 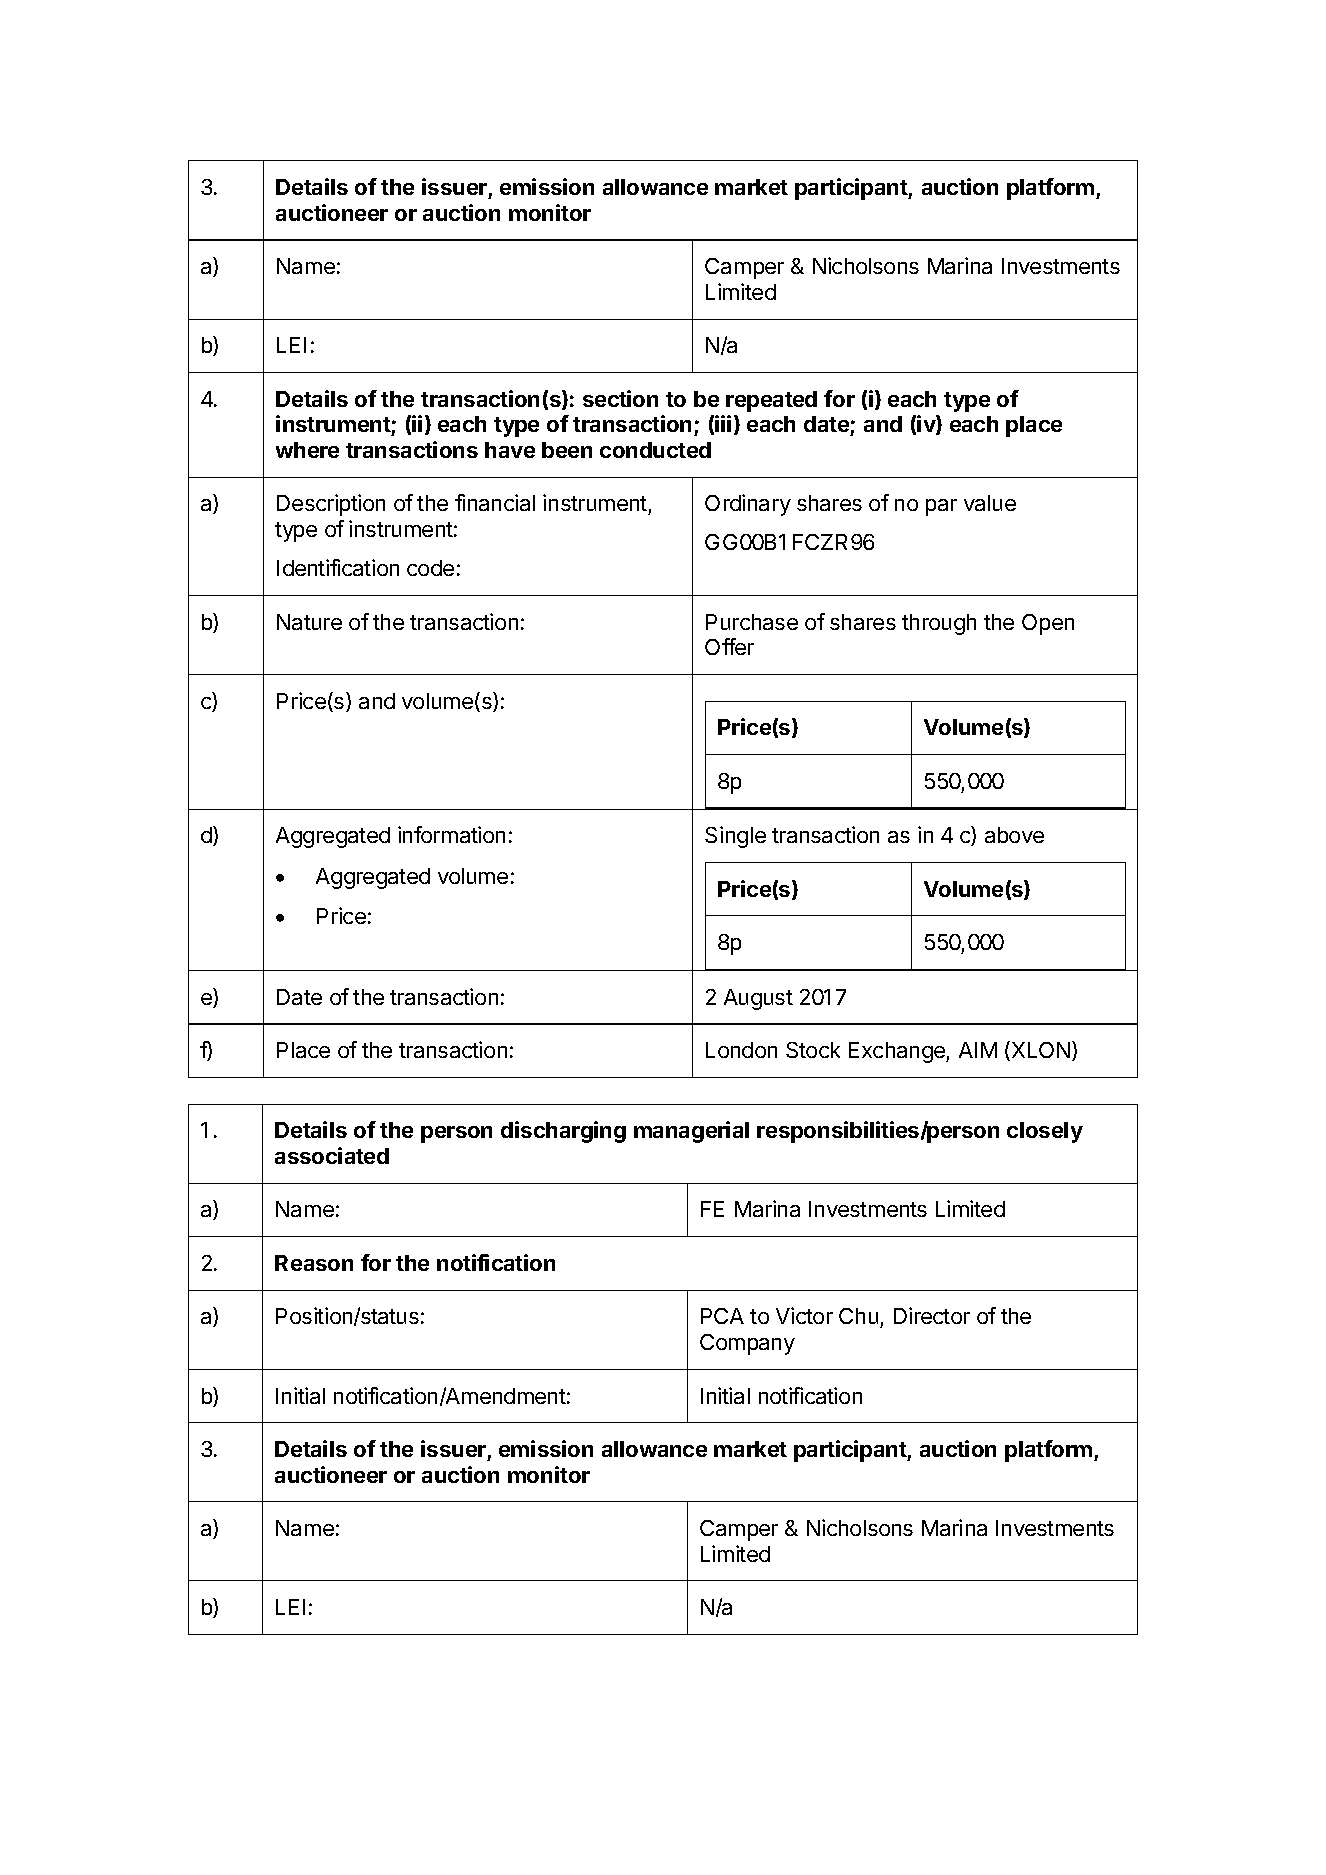 What do you see at coordinates (758, 999) in the image?
I see `August` at bounding box center [758, 999].
